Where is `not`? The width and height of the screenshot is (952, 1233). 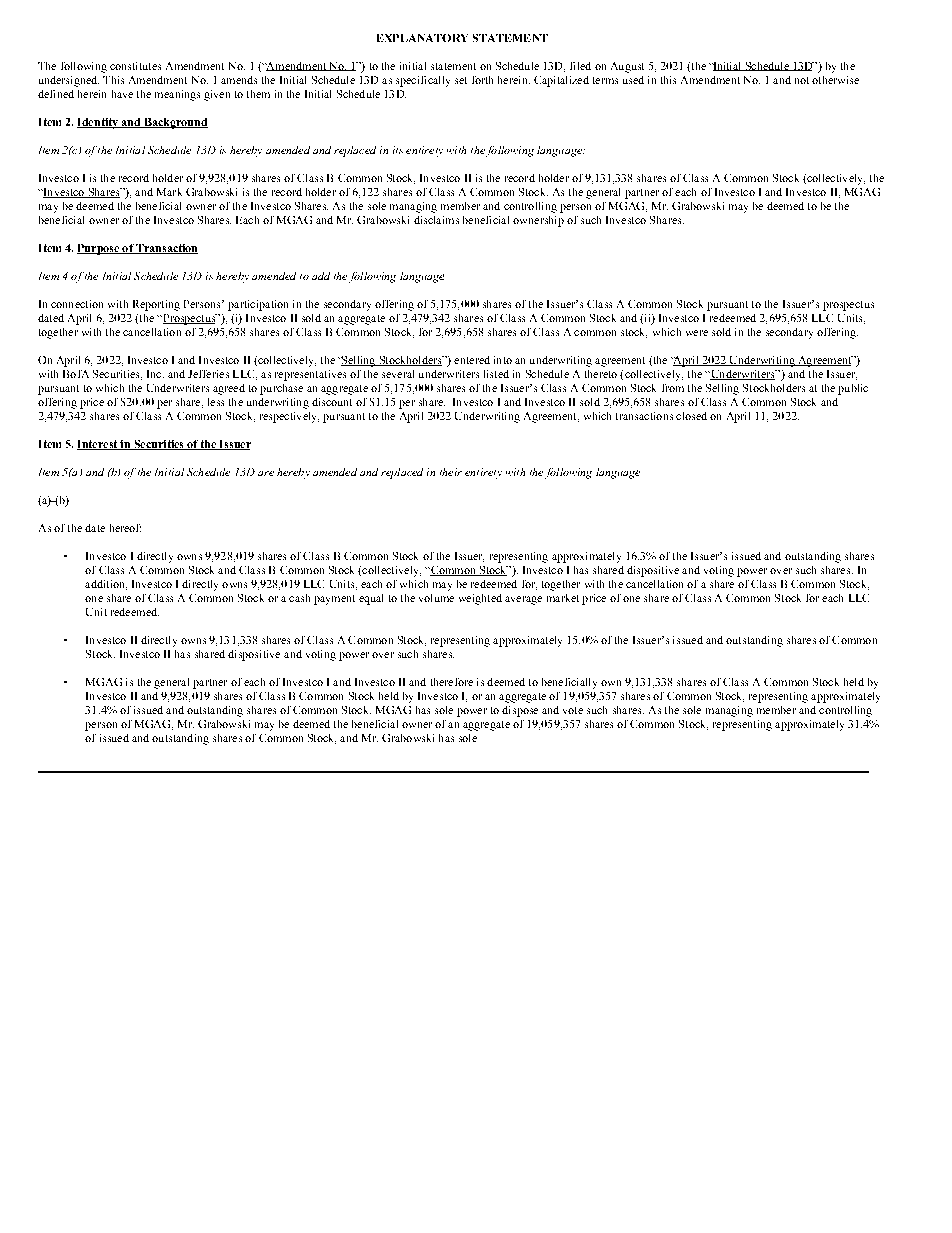
not is located at coordinates (802, 80).
